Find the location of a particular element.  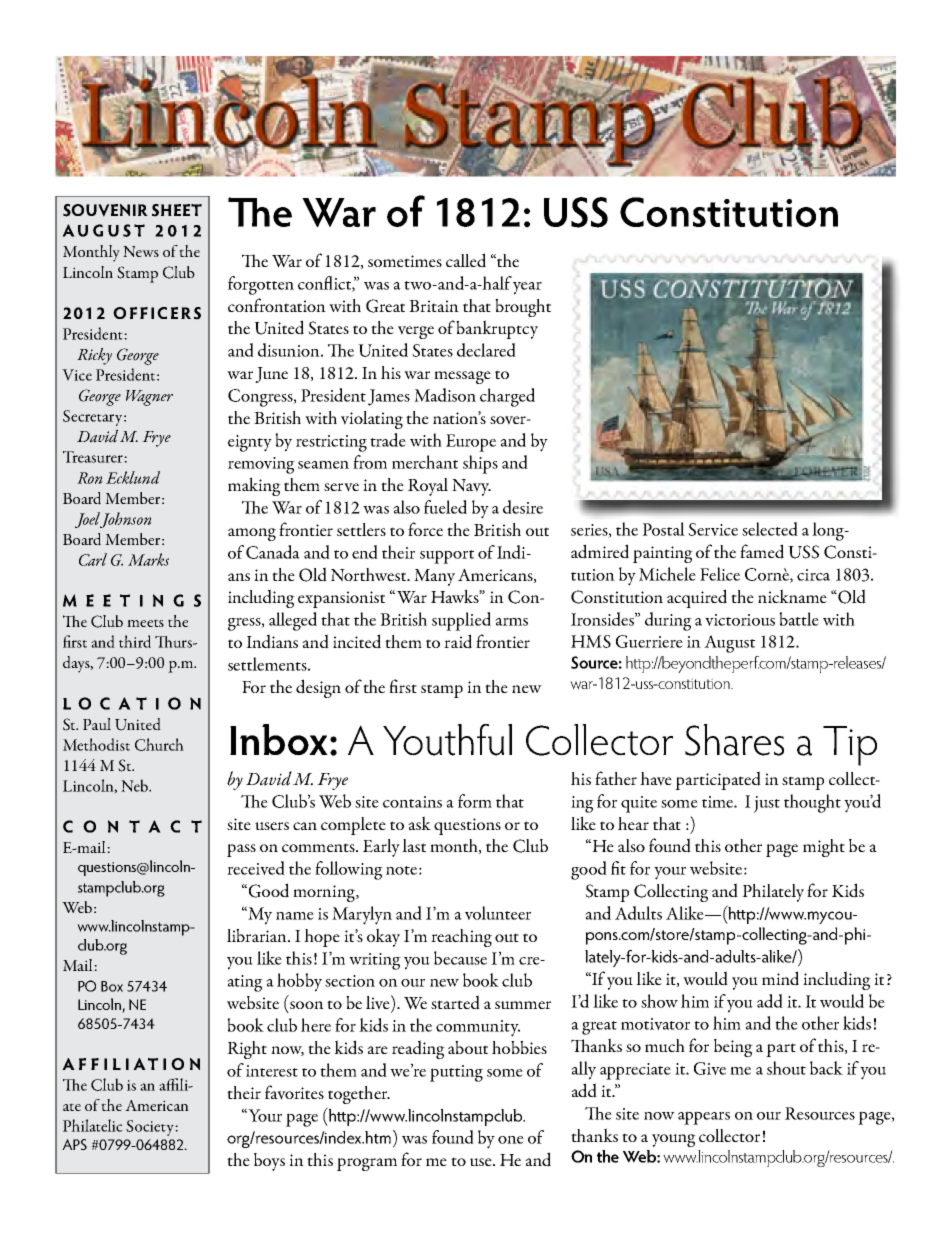

APS is located at coordinates (74, 1144).
